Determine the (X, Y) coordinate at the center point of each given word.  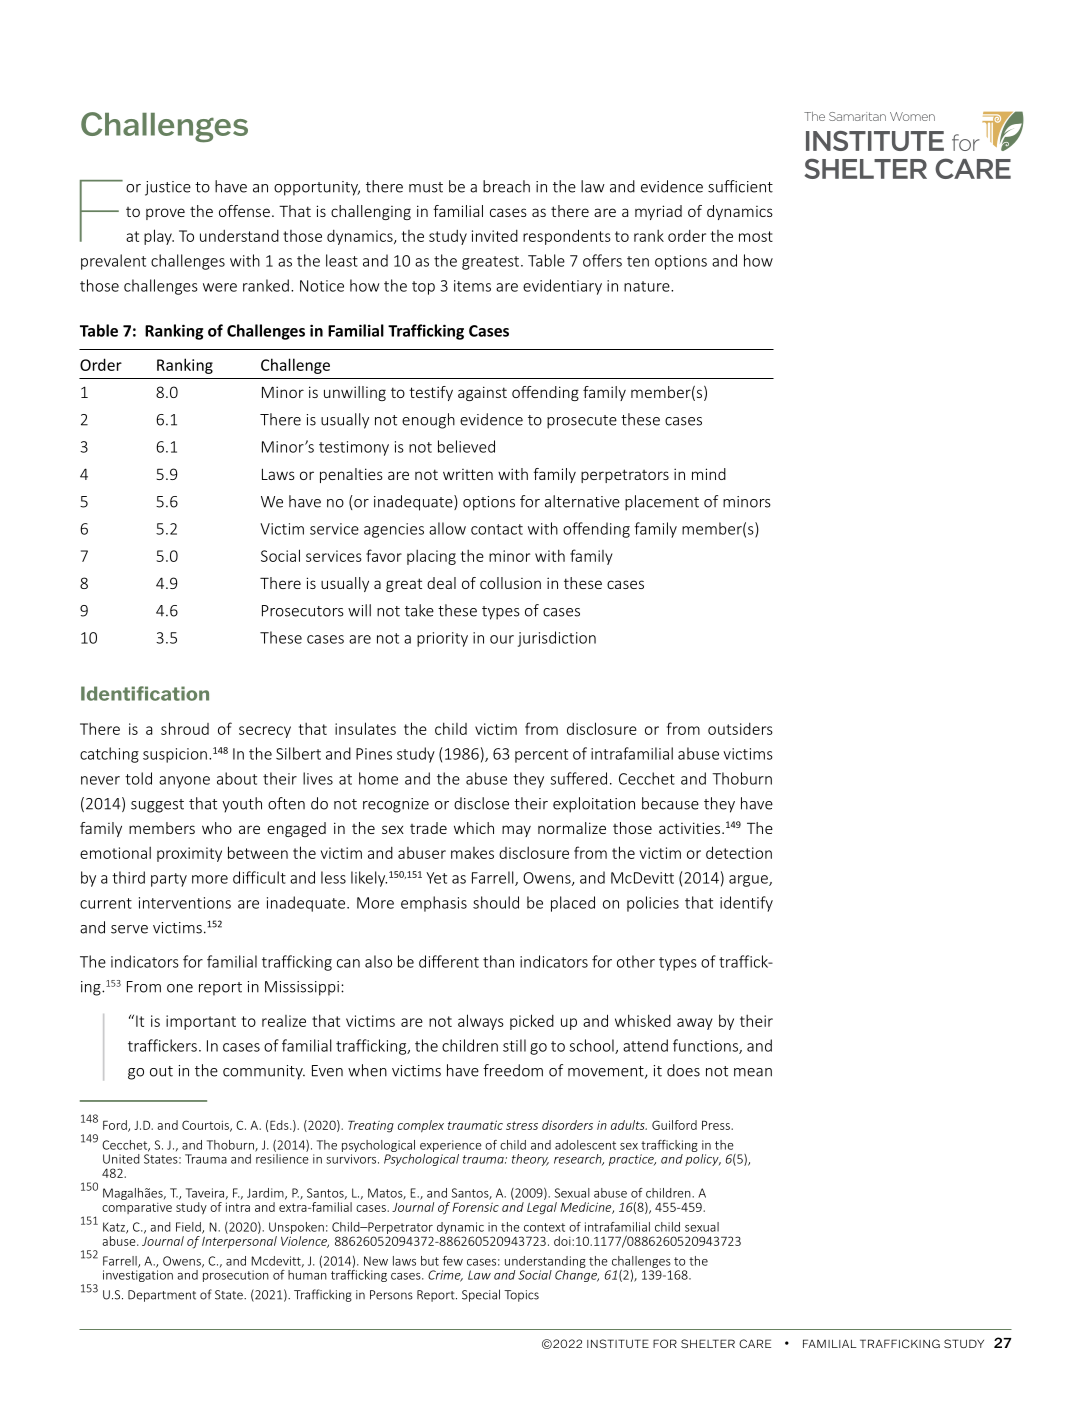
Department (162, 1296)
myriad (658, 212)
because (670, 803)
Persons (391, 1295)
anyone (184, 782)
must (426, 187)
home (378, 778)
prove (165, 214)
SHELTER (708, 1343)
